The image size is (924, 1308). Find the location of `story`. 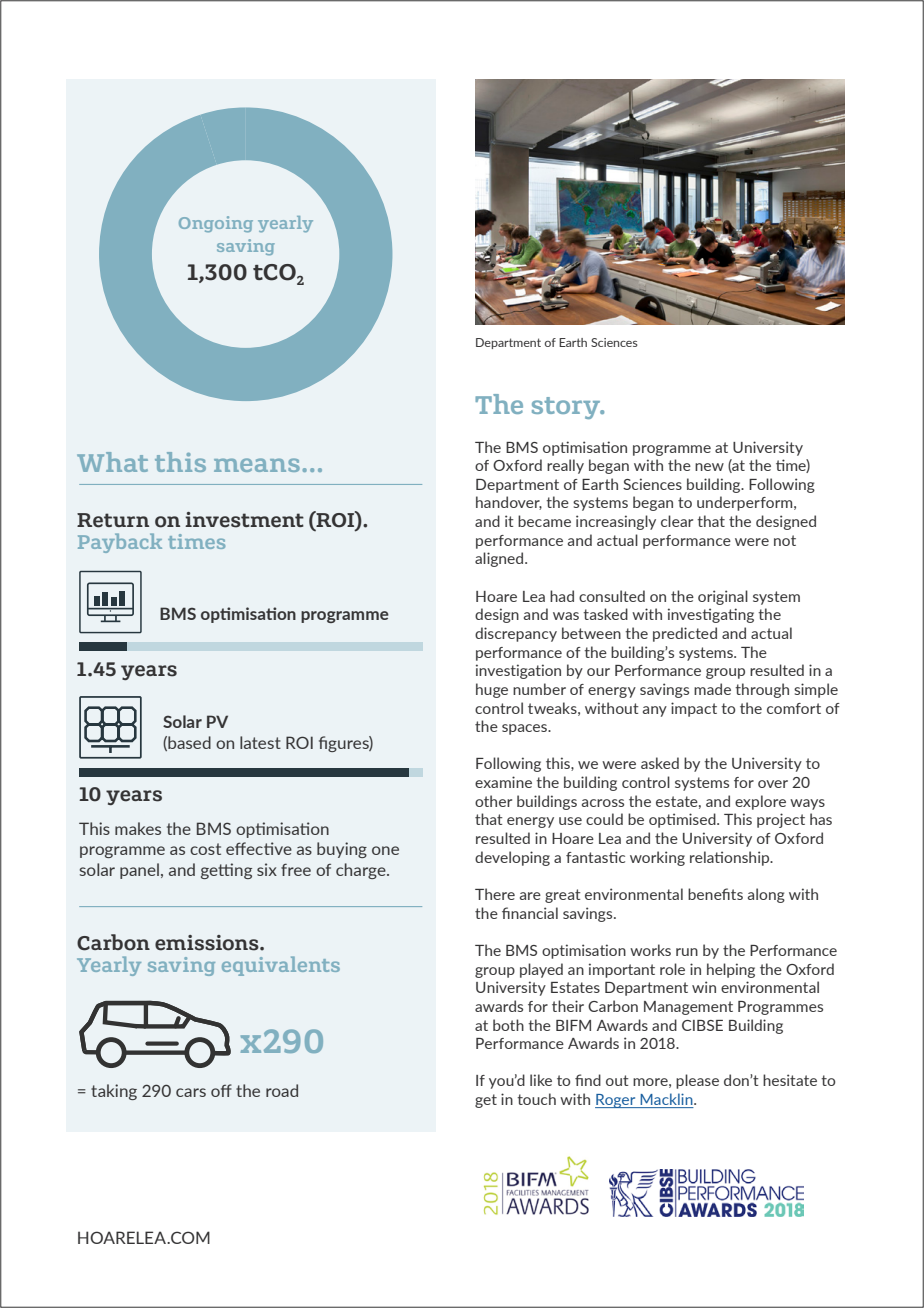

story is located at coordinates (567, 408).
